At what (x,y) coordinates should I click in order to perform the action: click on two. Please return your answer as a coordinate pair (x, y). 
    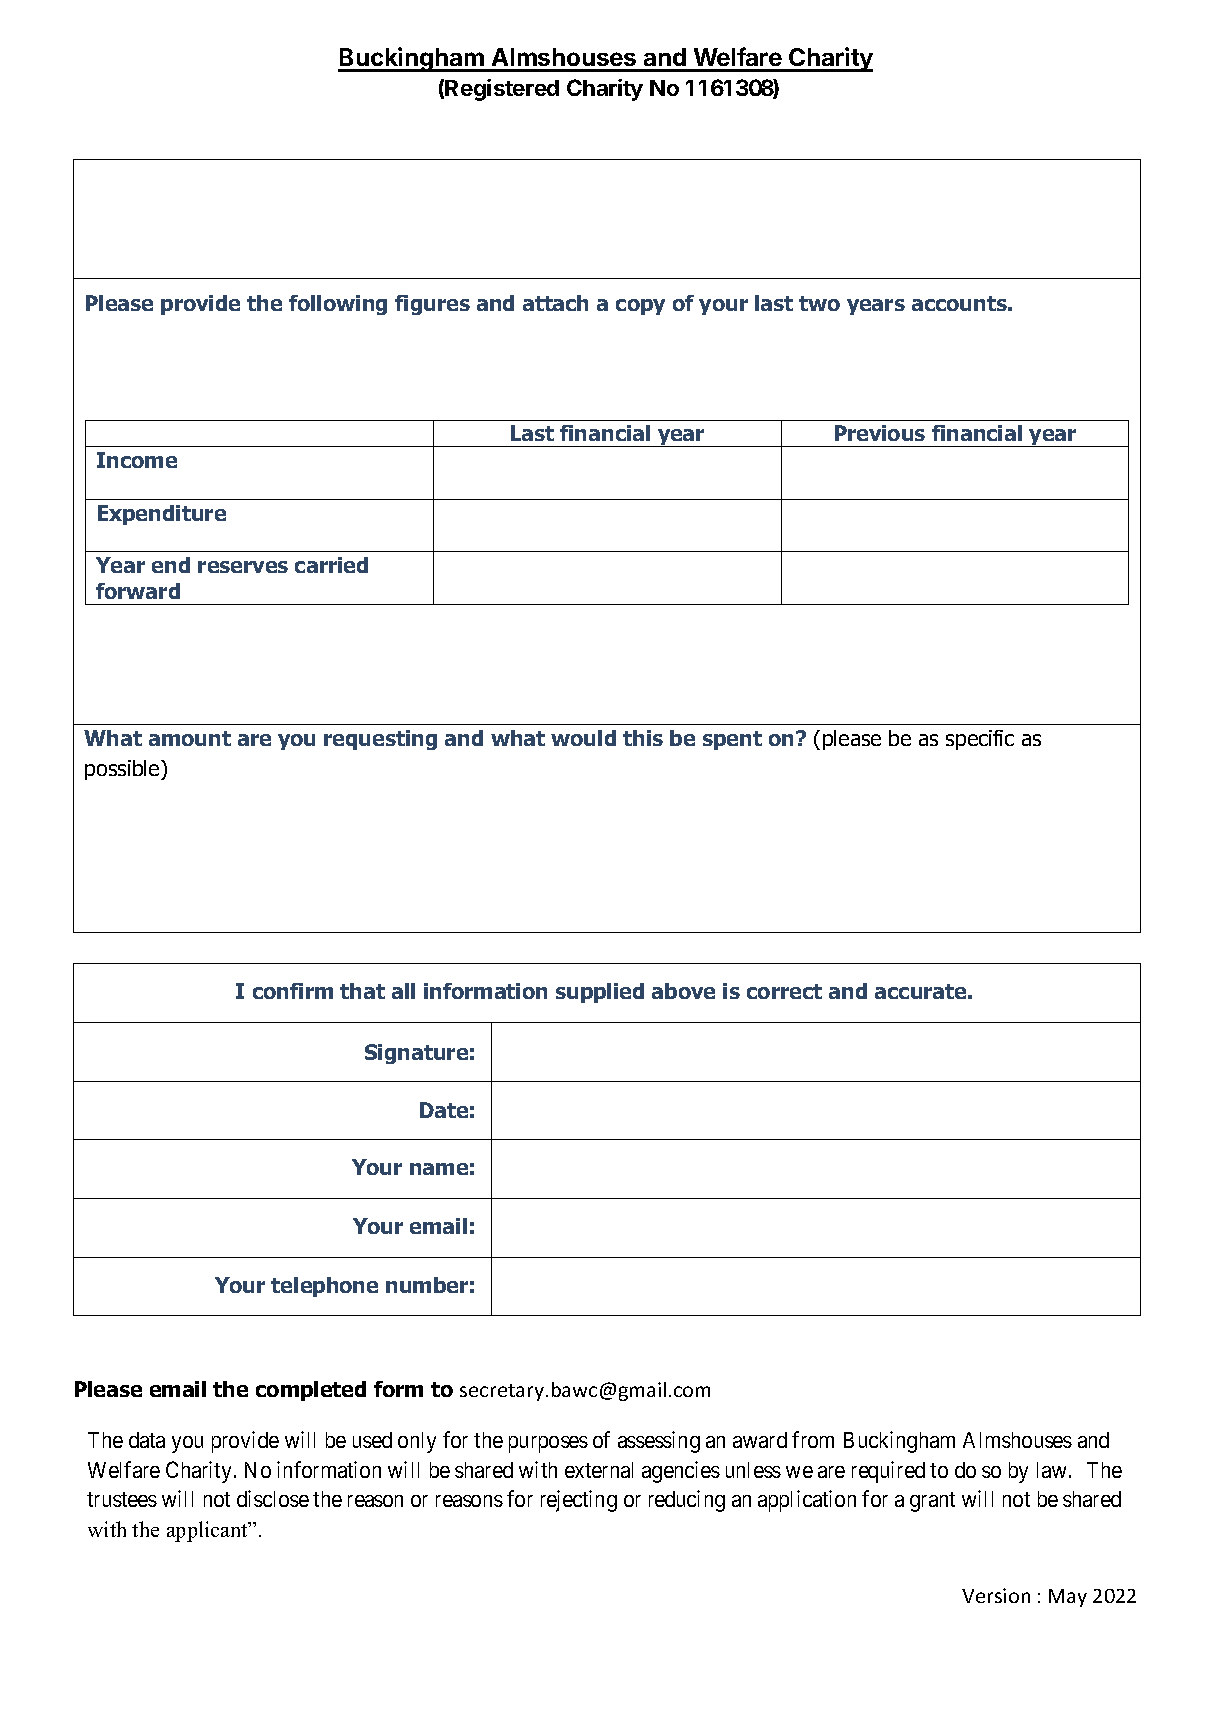
    Looking at the image, I should click on (819, 303).
